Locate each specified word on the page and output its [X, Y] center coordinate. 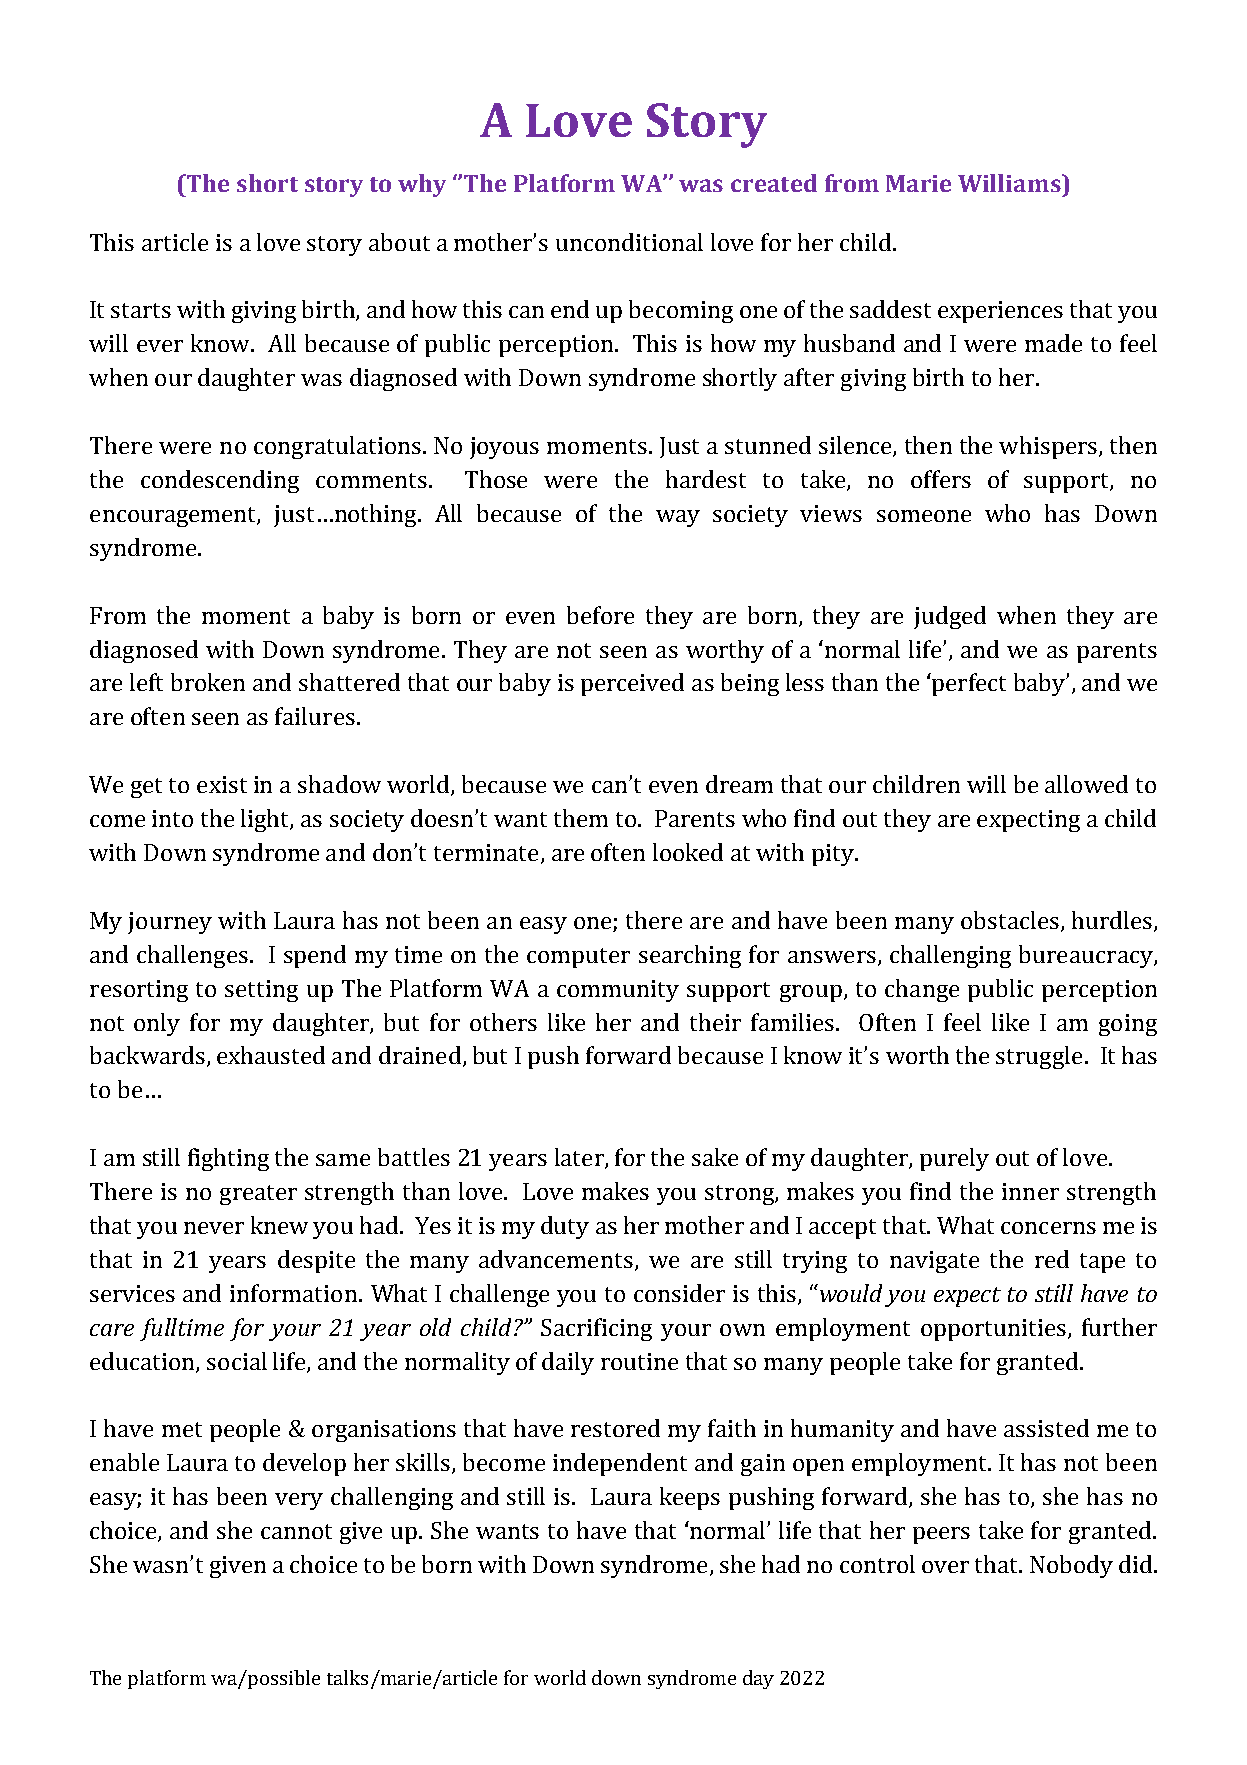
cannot [296, 1531]
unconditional [629, 242]
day [758, 1679]
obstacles [1010, 920]
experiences [1000, 312]
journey [170, 923]
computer [578, 958]
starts [141, 310]
